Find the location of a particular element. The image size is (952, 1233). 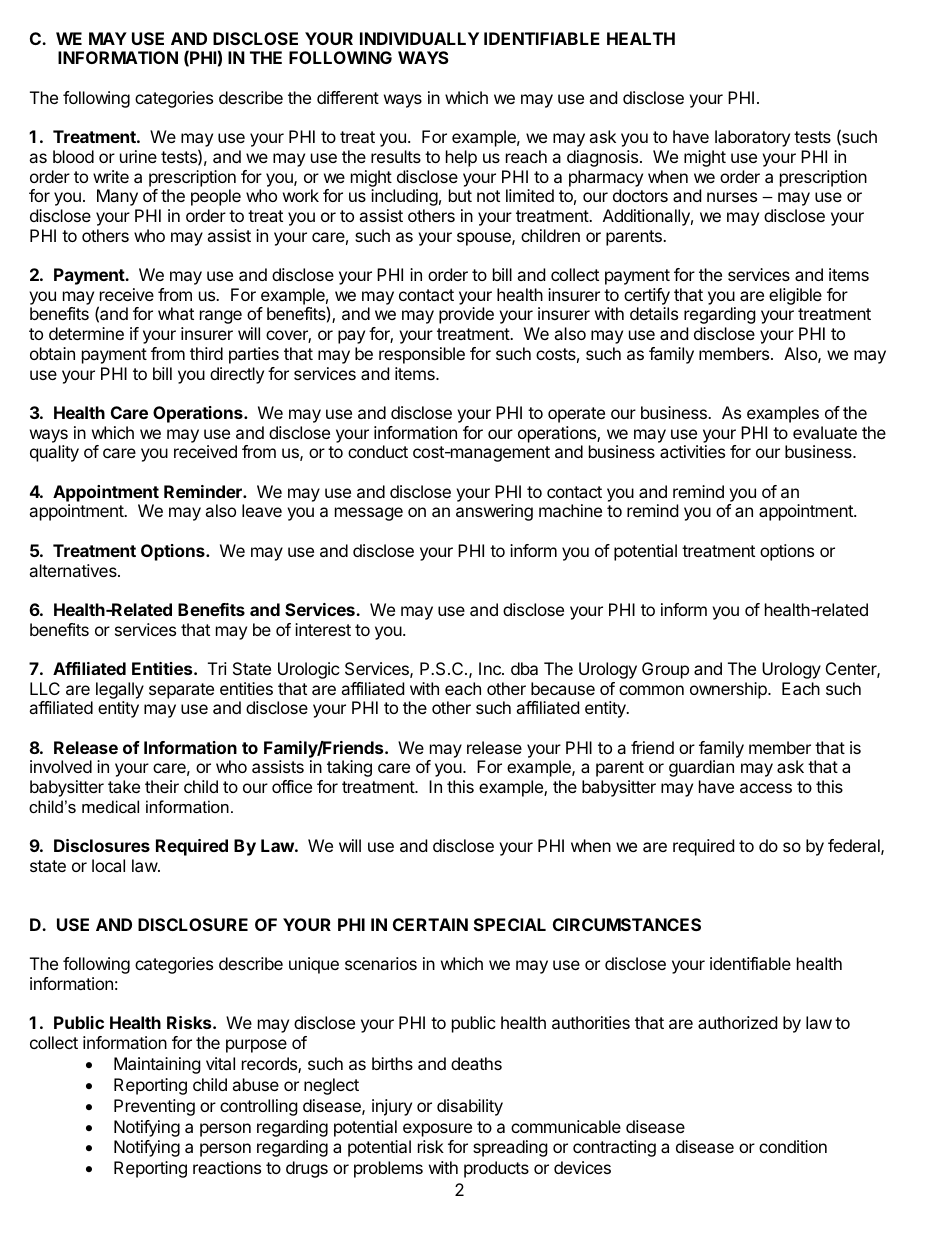

taking is located at coordinates (349, 768).
